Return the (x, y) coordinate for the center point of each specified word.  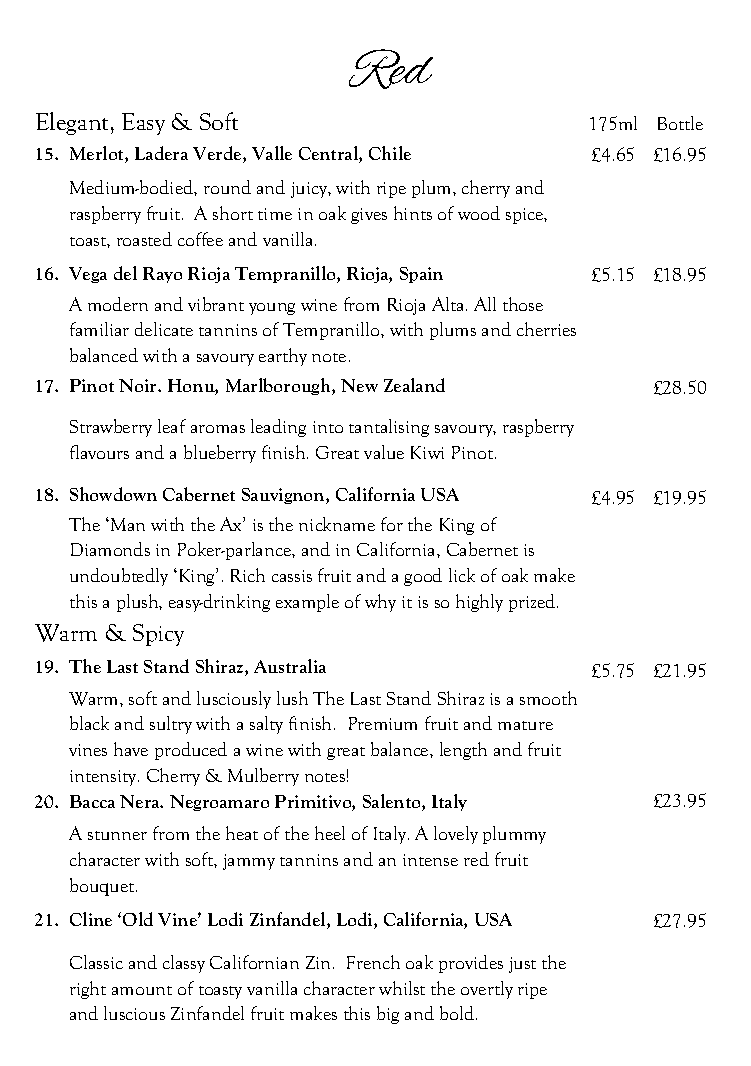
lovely (456, 835)
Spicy (158, 635)
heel (330, 833)
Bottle (680, 123)
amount (142, 990)
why (380, 603)
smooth (548, 698)
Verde (218, 154)
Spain (421, 275)
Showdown (113, 494)
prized (533, 603)
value (384, 452)
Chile (390, 153)
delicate (164, 329)
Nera (141, 801)
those (523, 304)
